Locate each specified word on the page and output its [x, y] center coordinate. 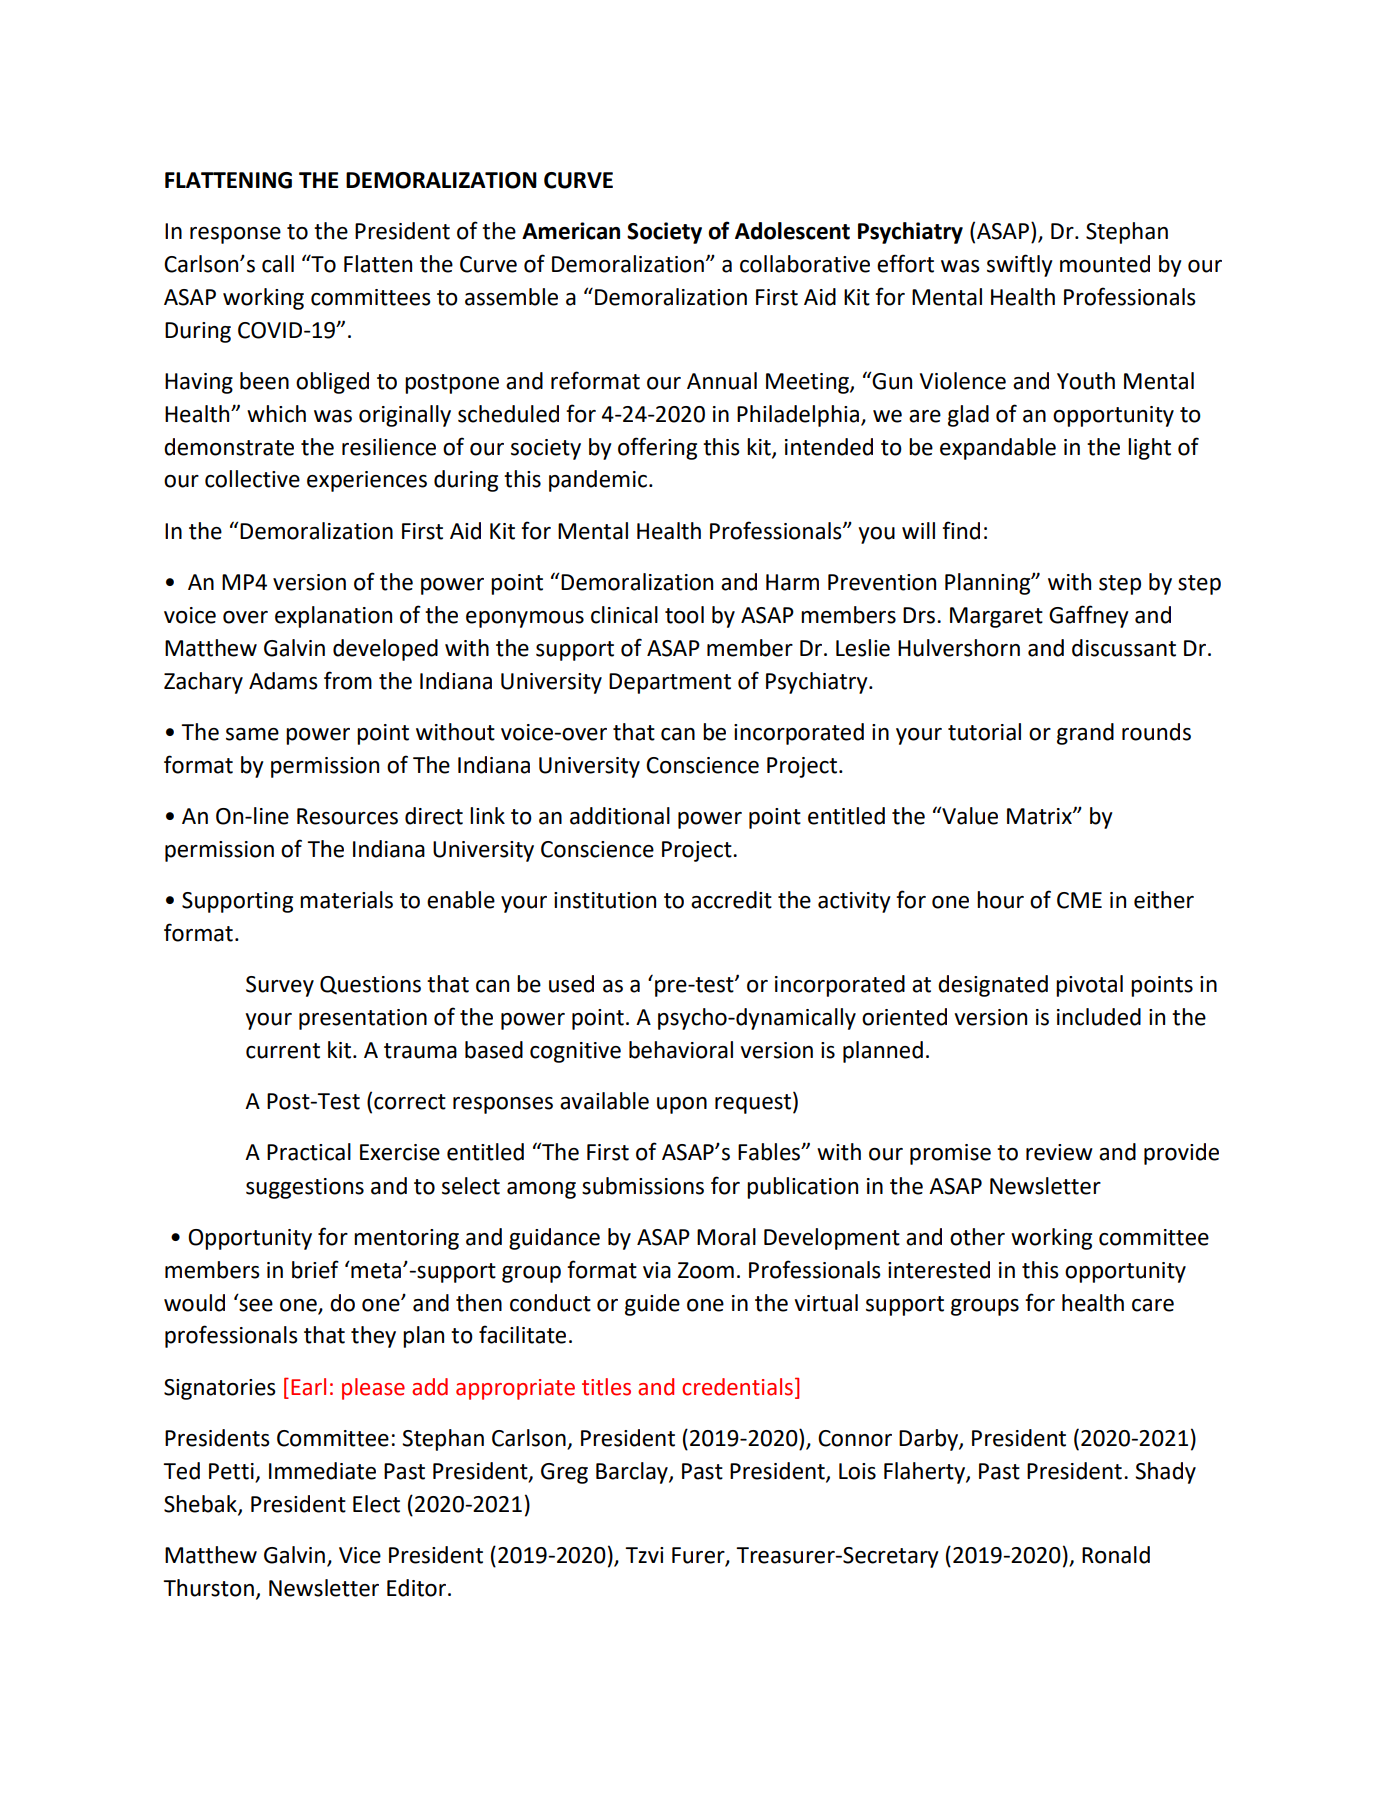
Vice [360, 1555]
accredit [731, 900]
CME [1079, 900]
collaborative [805, 264]
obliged [332, 383]
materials [346, 900]
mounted [1105, 264]
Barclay [633, 1473]
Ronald [1116, 1555]
